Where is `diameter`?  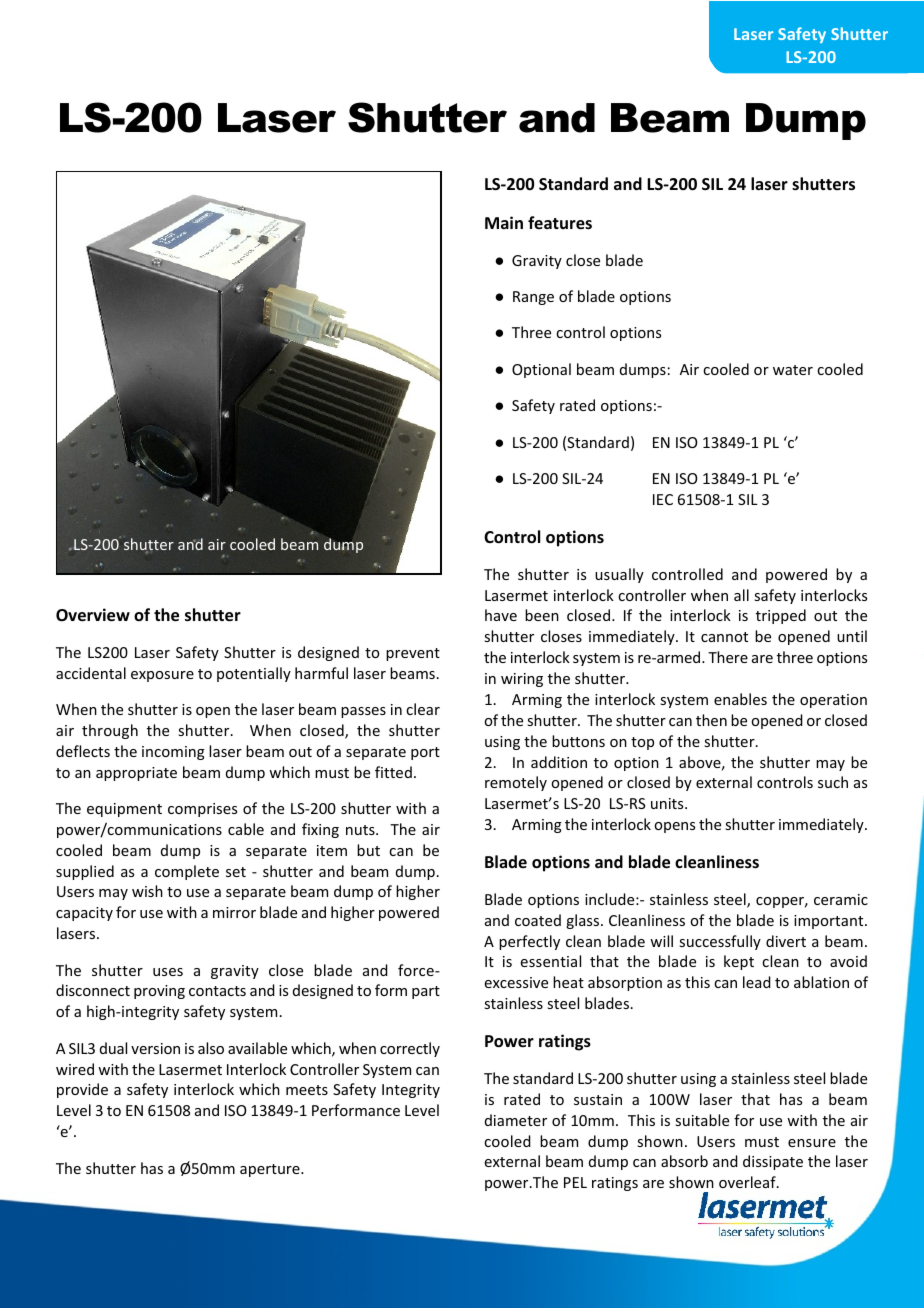 diameter is located at coordinates (516, 1120).
